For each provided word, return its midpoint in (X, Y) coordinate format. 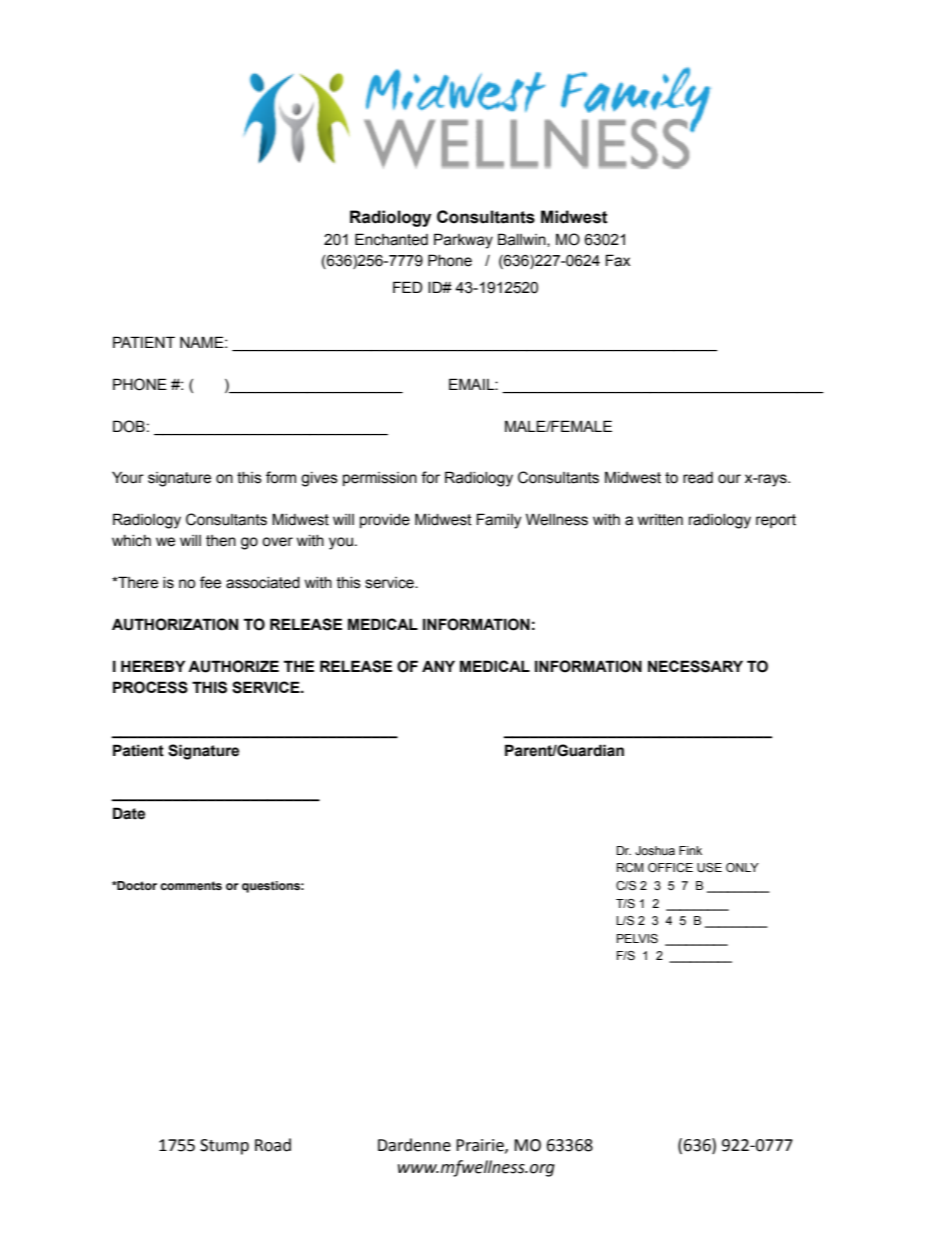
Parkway (463, 241)
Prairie (481, 1146)
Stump (224, 1147)
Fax (618, 260)
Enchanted (391, 239)
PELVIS (637, 938)
